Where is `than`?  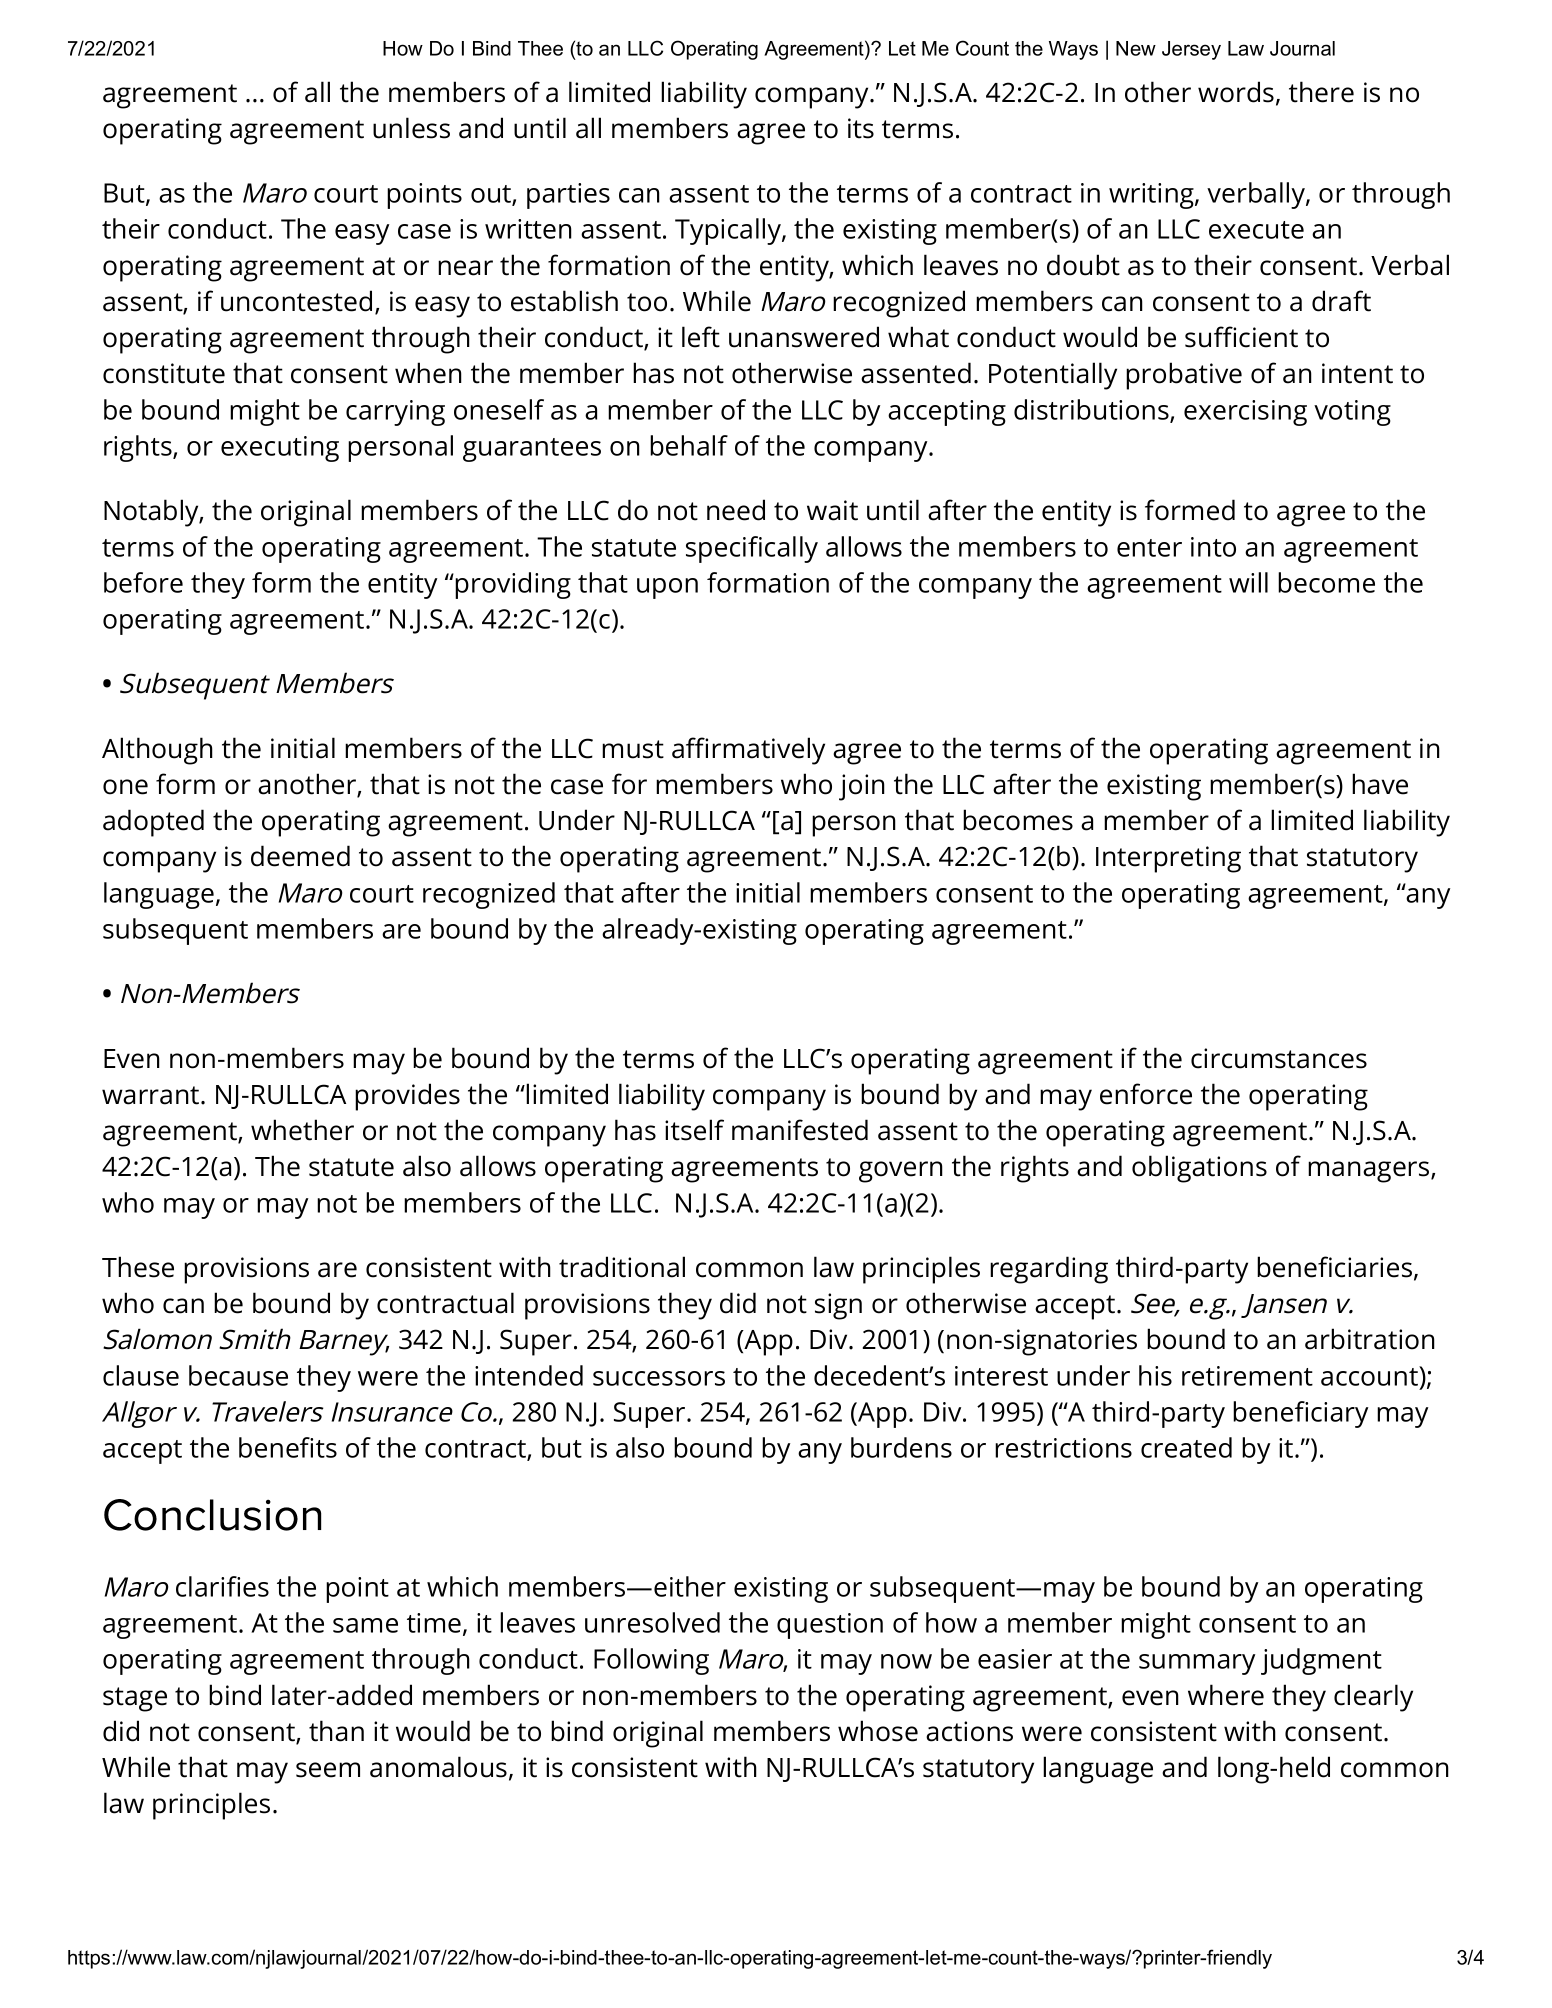
than is located at coordinates (336, 1731).
